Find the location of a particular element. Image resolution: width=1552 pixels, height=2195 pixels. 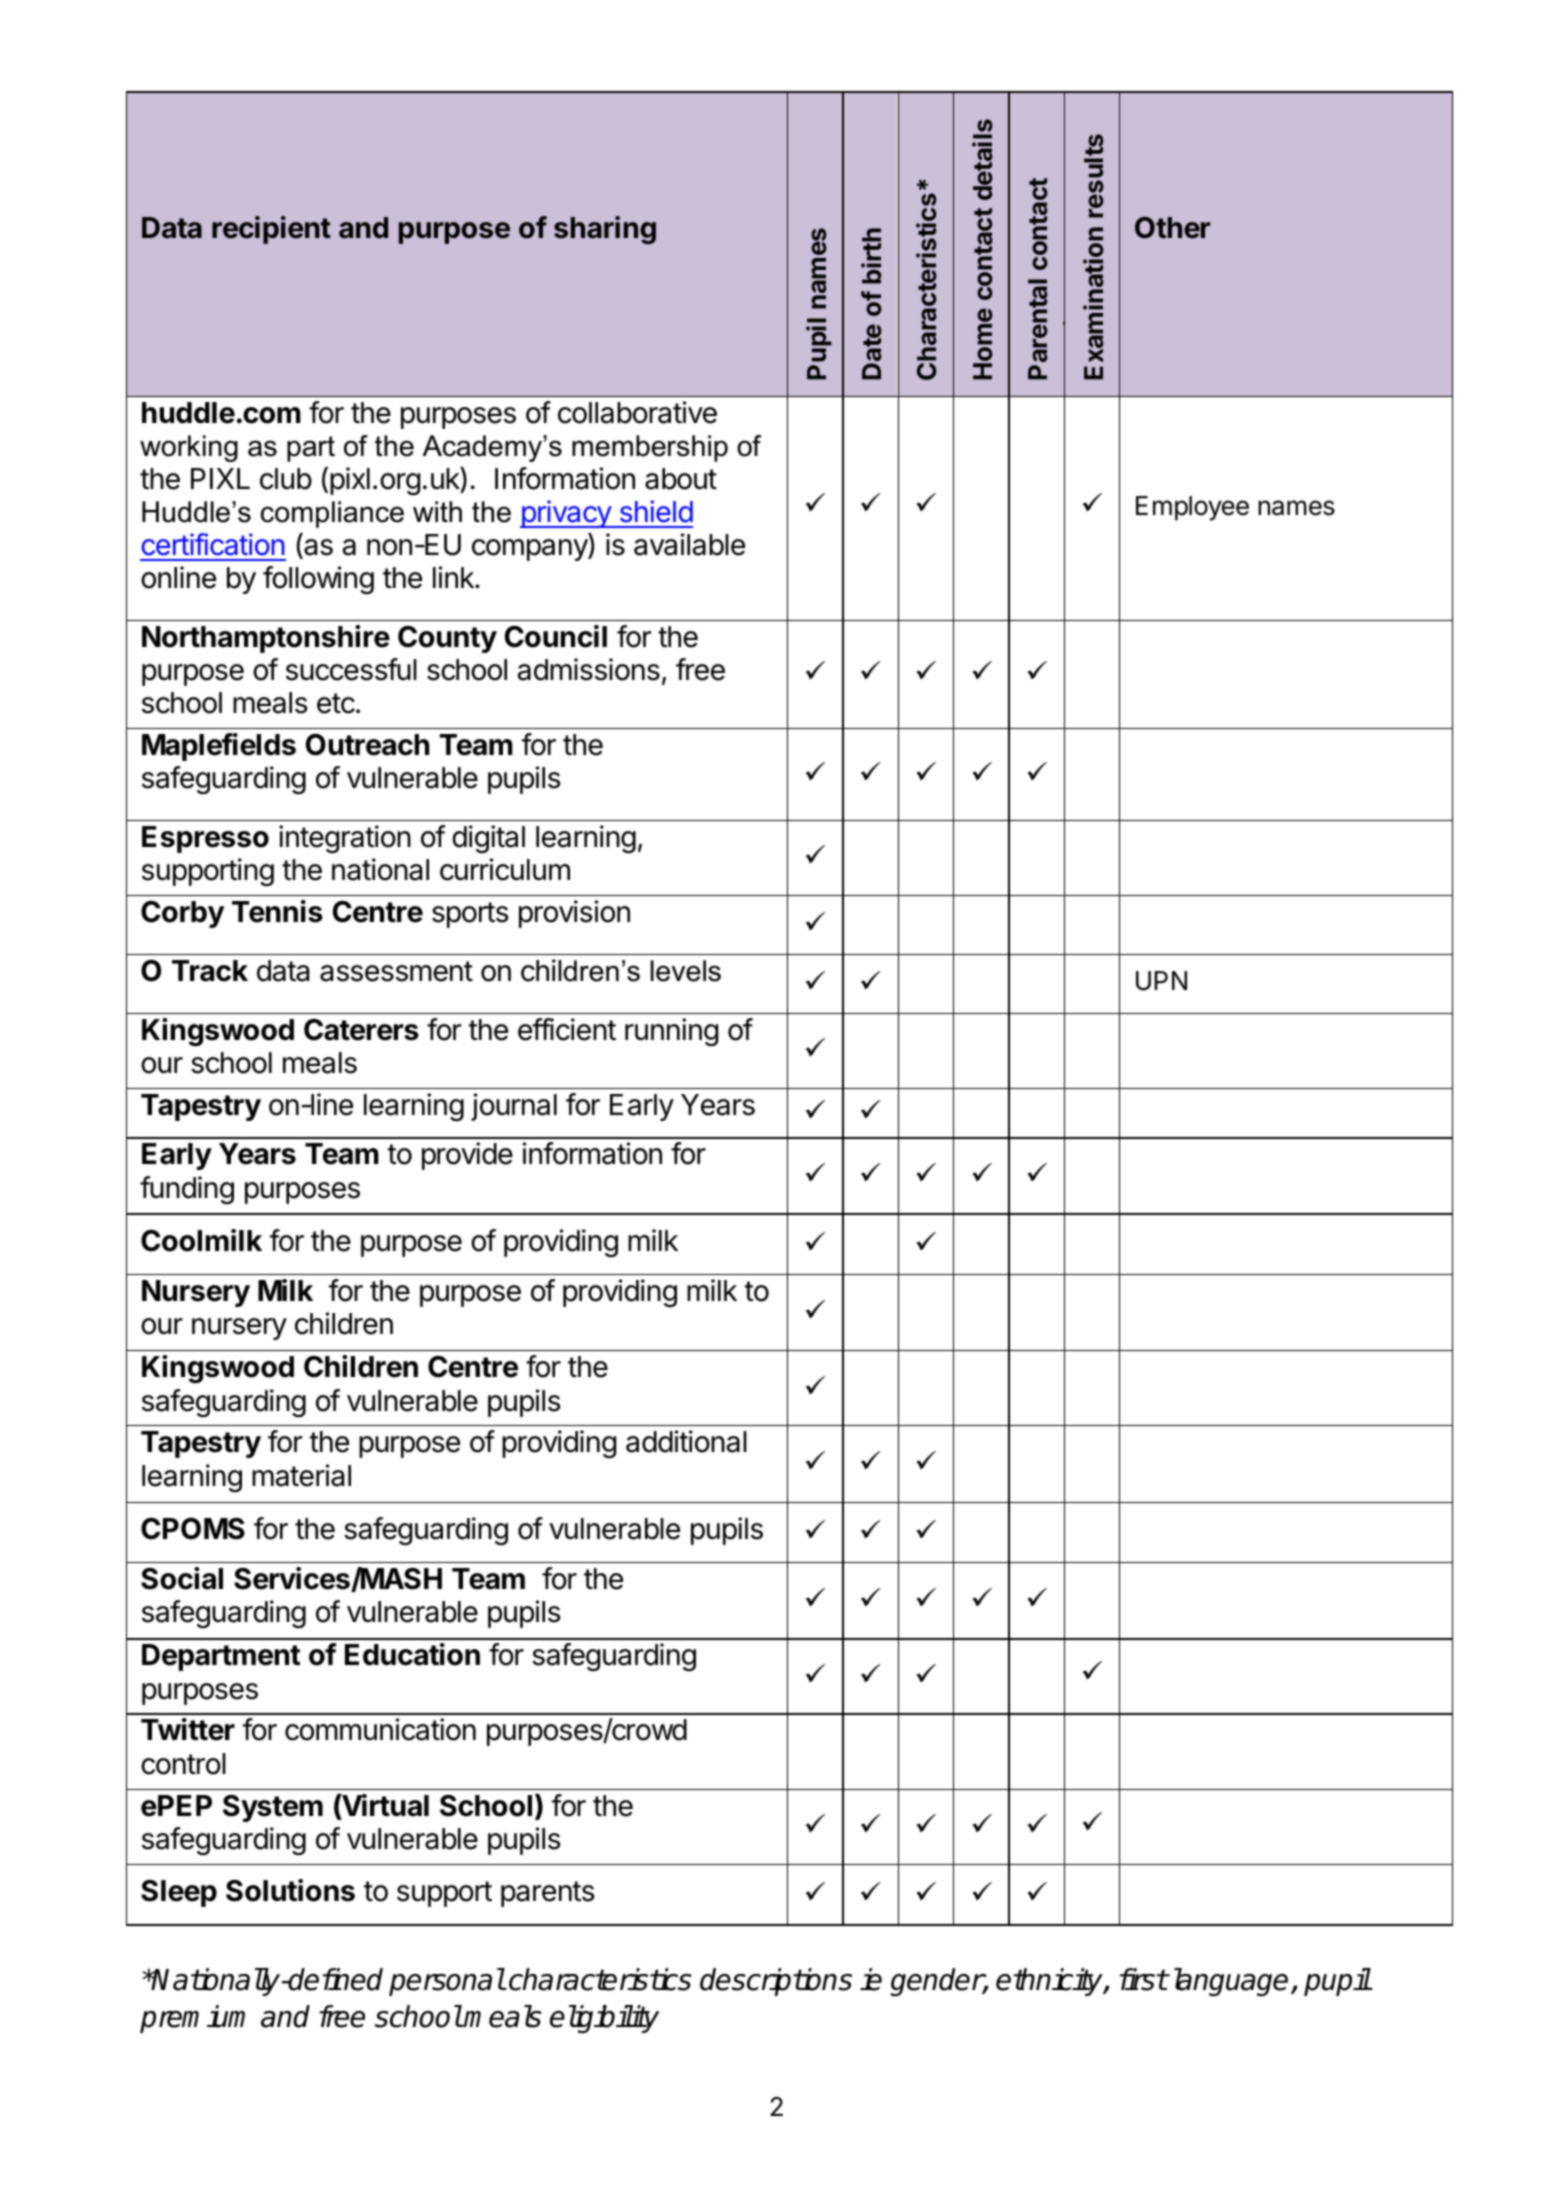

recipient is located at coordinates (271, 230).
